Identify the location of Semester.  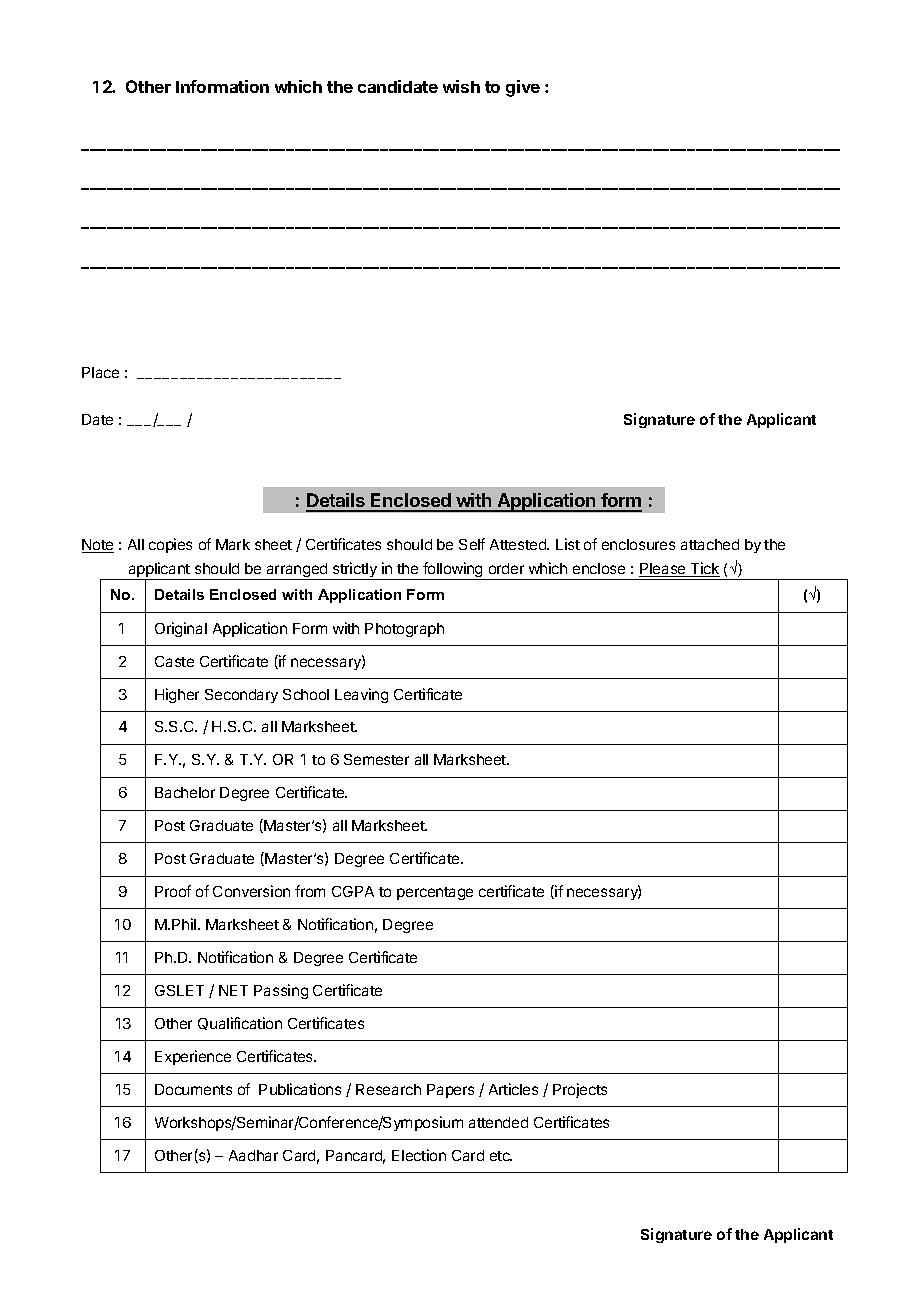
(376, 759).
